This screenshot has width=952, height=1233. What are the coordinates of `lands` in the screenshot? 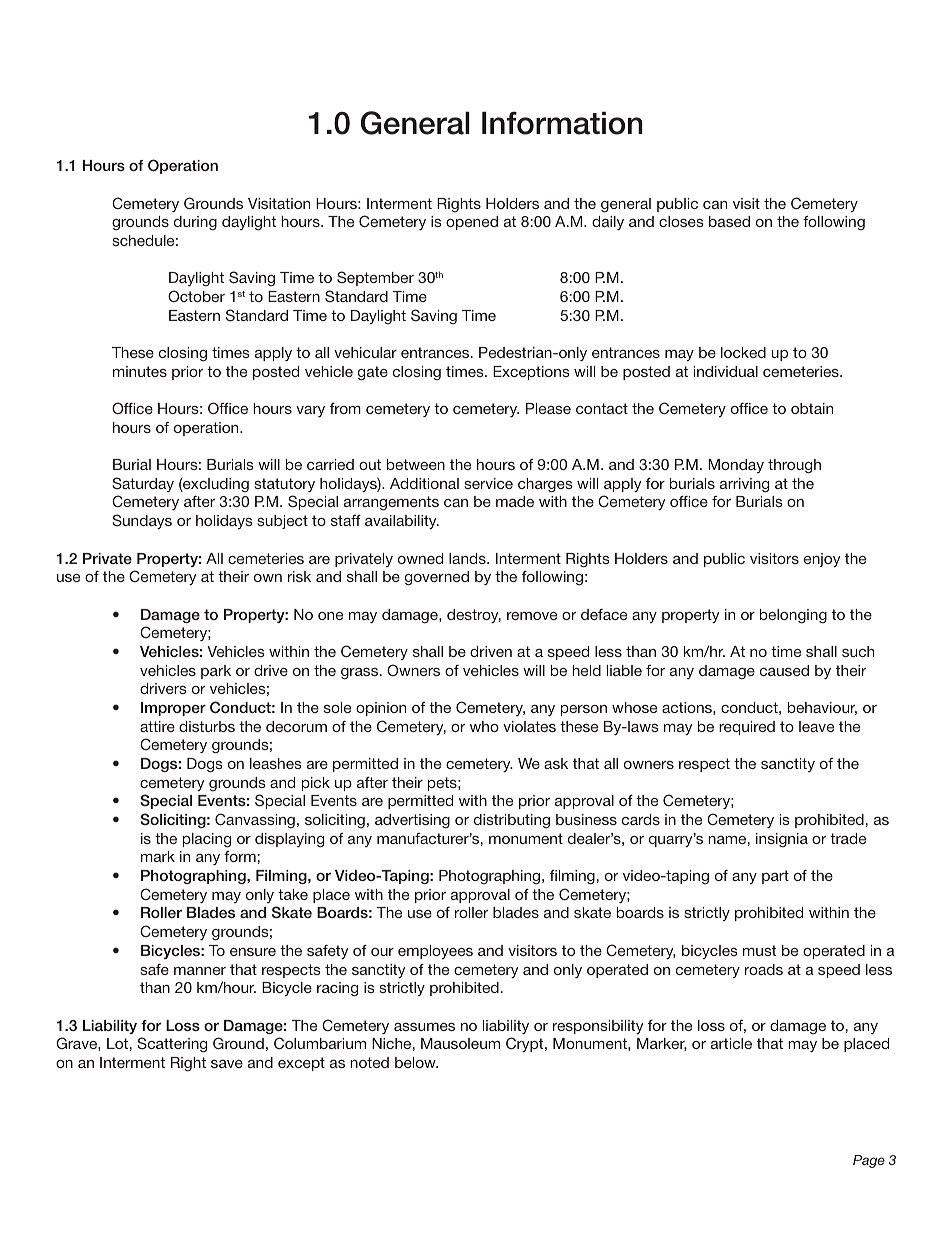 It's located at (468, 558).
